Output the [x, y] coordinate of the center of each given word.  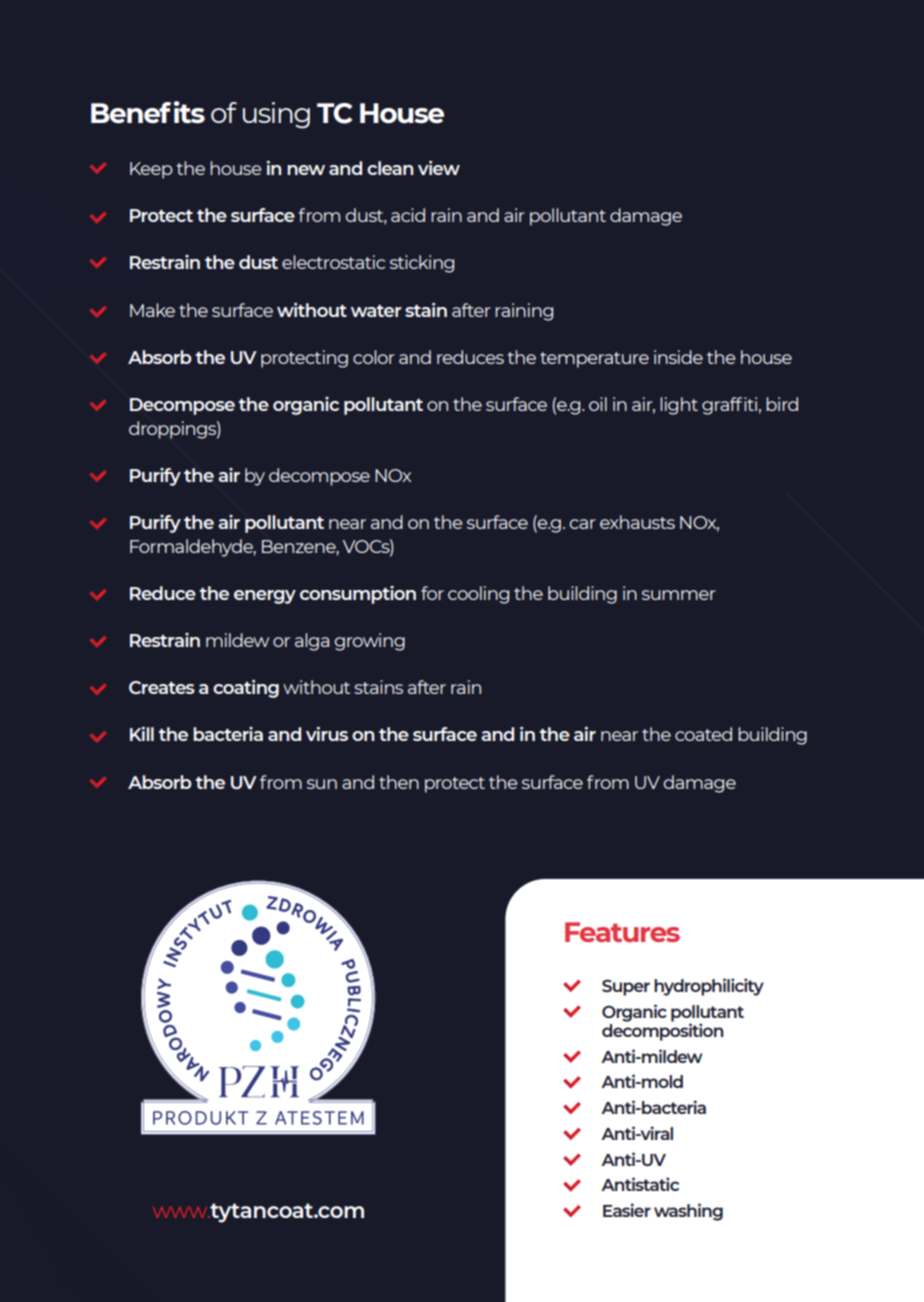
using [276, 115]
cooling [478, 595]
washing [688, 1212]
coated [703, 734]
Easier [627, 1210]
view [439, 168]
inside [678, 357]
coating [246, 689]
